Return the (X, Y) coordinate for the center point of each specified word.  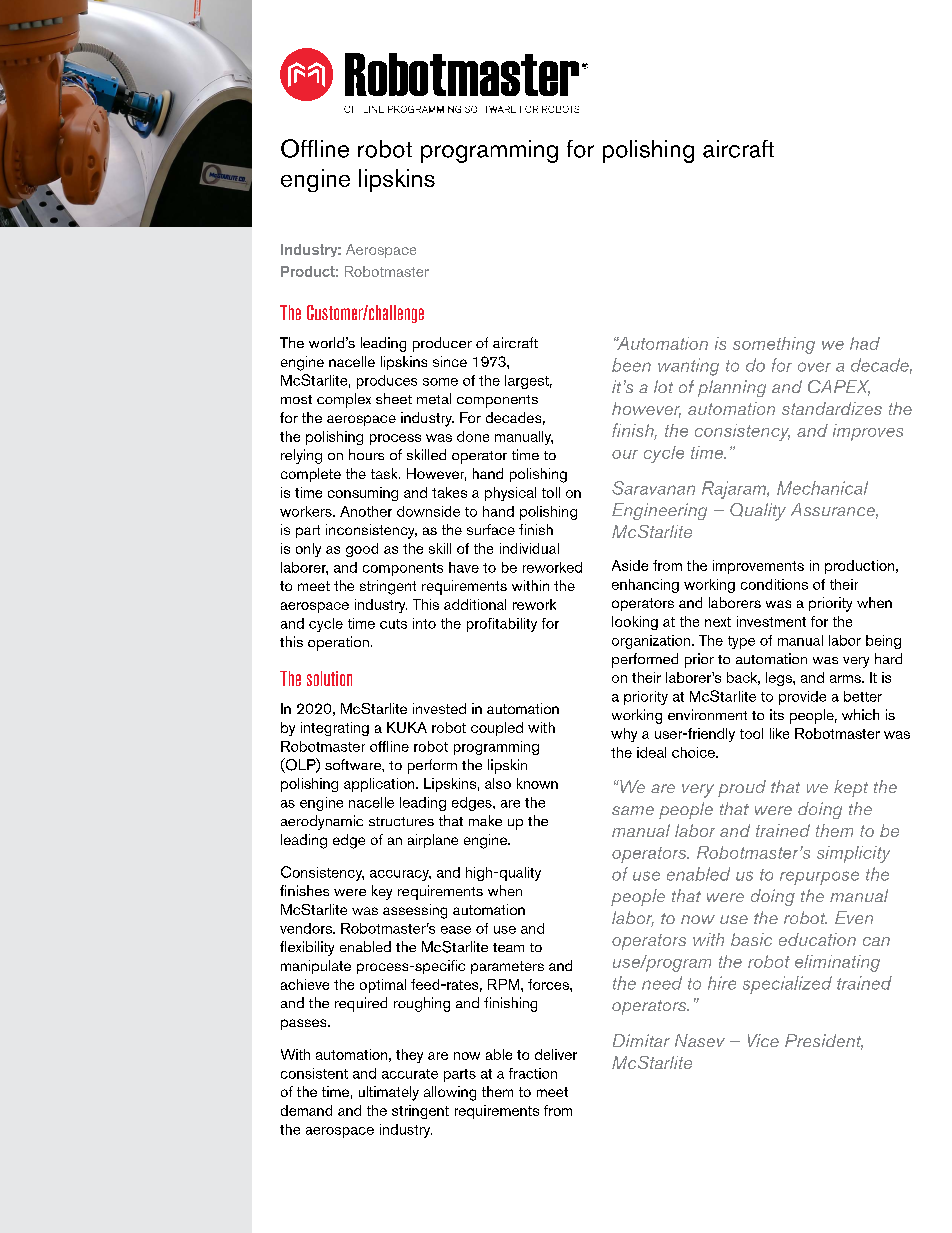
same (633, 810)
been (631, 365)
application (380, 785)
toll (551, 492)
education (817, 939)
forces (549, 984)
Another (366, 511)
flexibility (307, 948)
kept (851, 788)
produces (387, 382)
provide (802, 698)
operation (338, 643)
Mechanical (822, 488)
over (814, 367)
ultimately (389, 1093)
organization (652, 642)
